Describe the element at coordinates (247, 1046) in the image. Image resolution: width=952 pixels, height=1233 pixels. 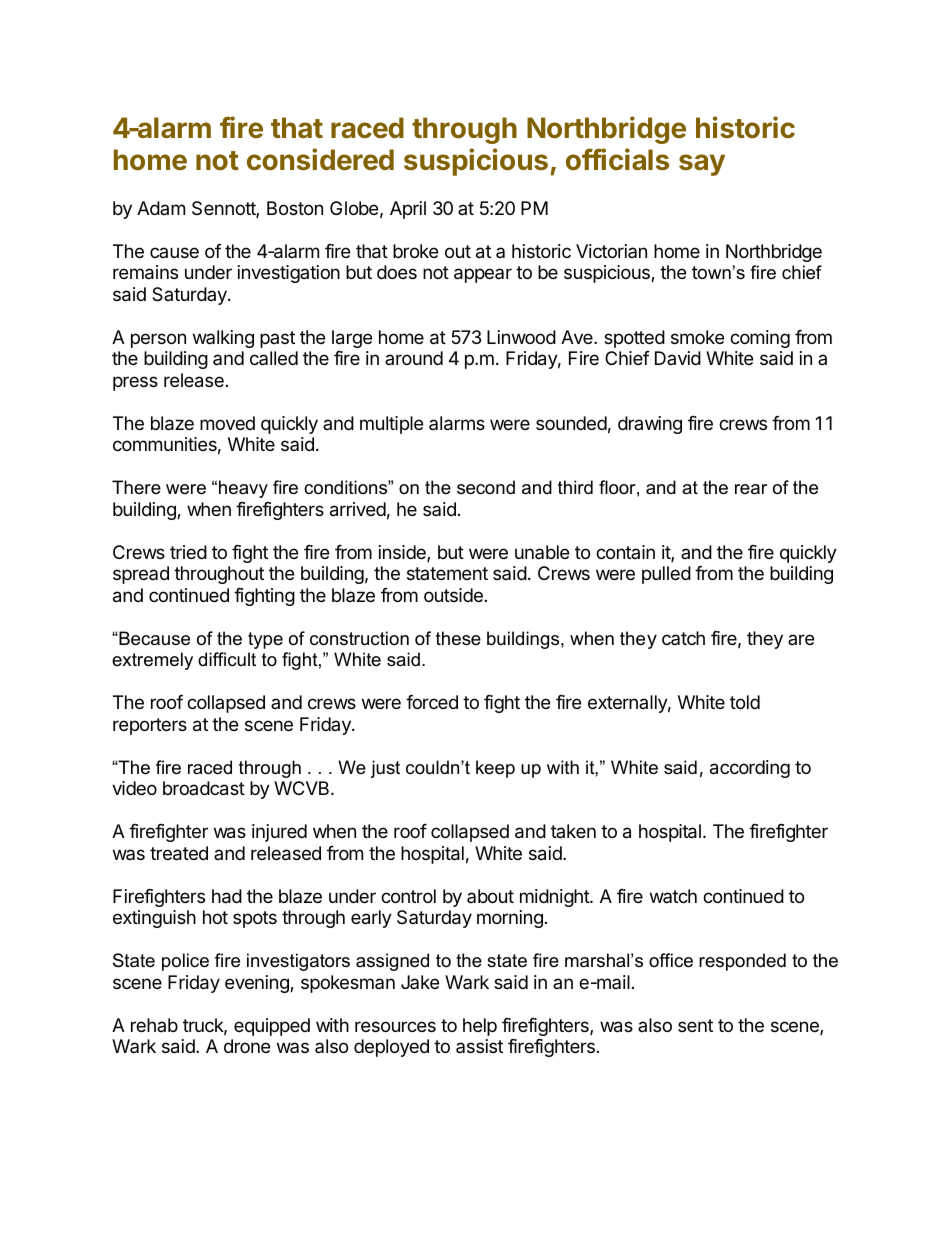
I see `drone` at that location.
